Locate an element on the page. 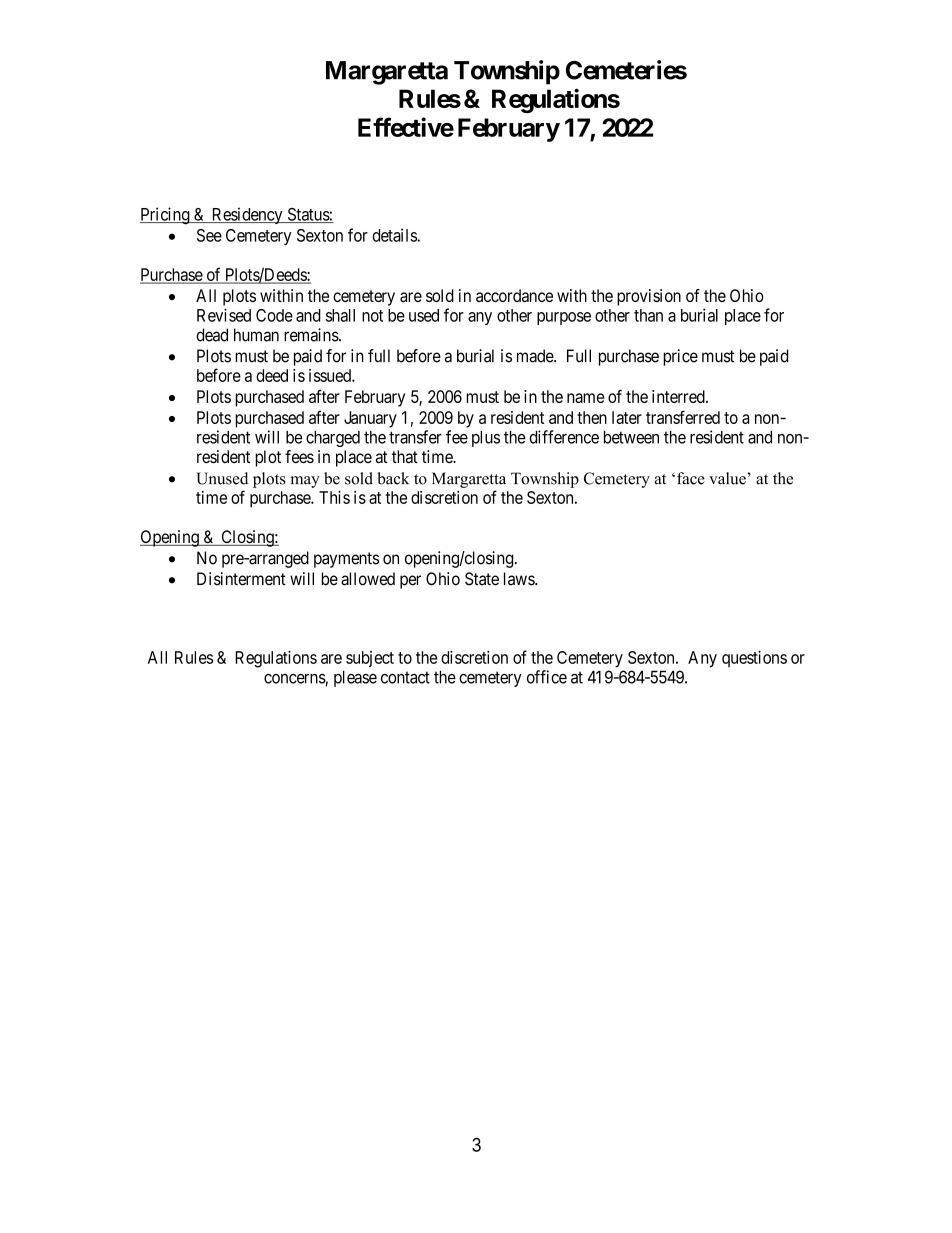  please is located at coordinates (355, 678).
